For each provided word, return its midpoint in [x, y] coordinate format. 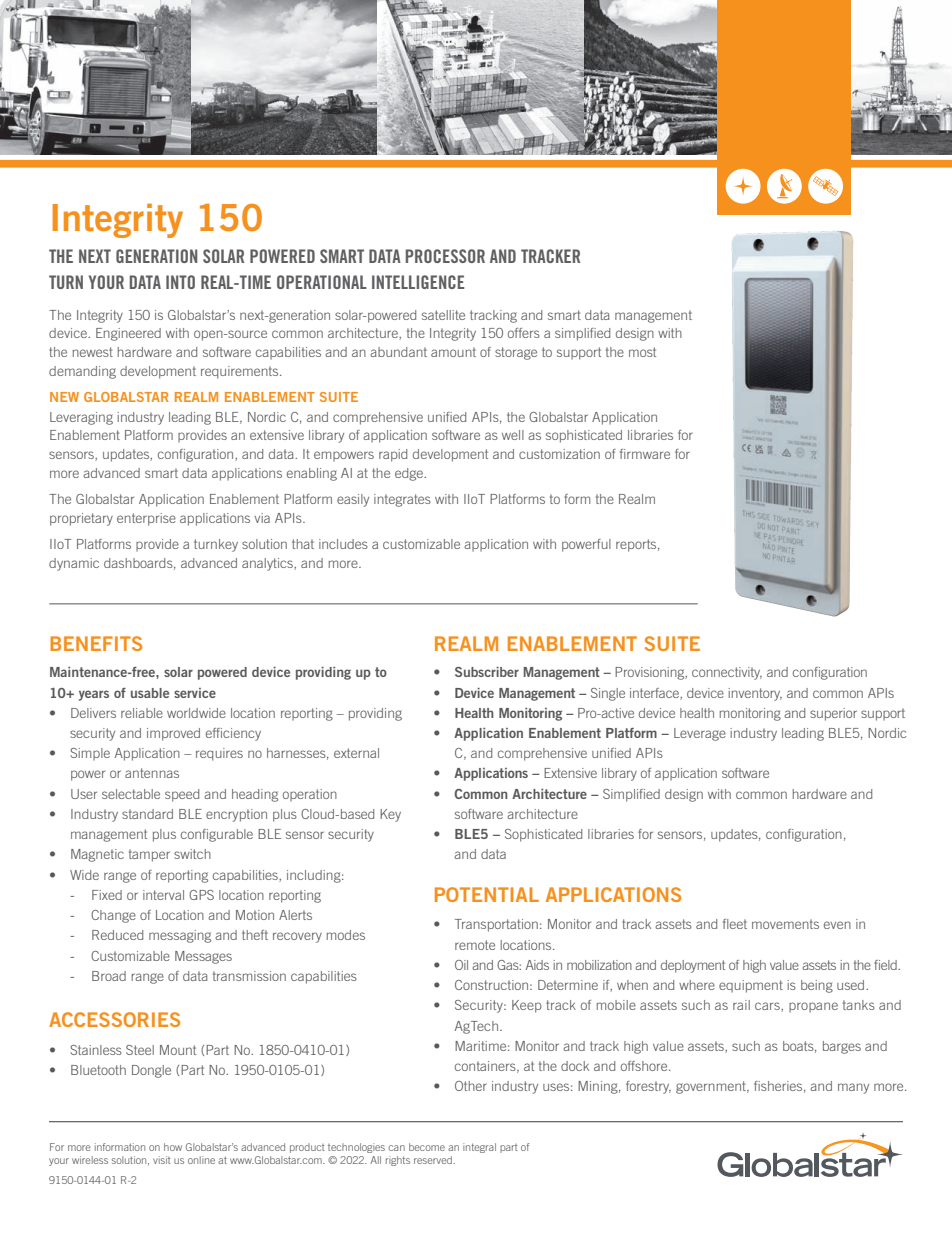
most [642, 352]
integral [479, 1148]
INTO [180, 282]
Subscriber [487, 672]
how [173, 1147]
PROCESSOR [445, 256]
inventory [755, 694]
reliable [142, 713]
